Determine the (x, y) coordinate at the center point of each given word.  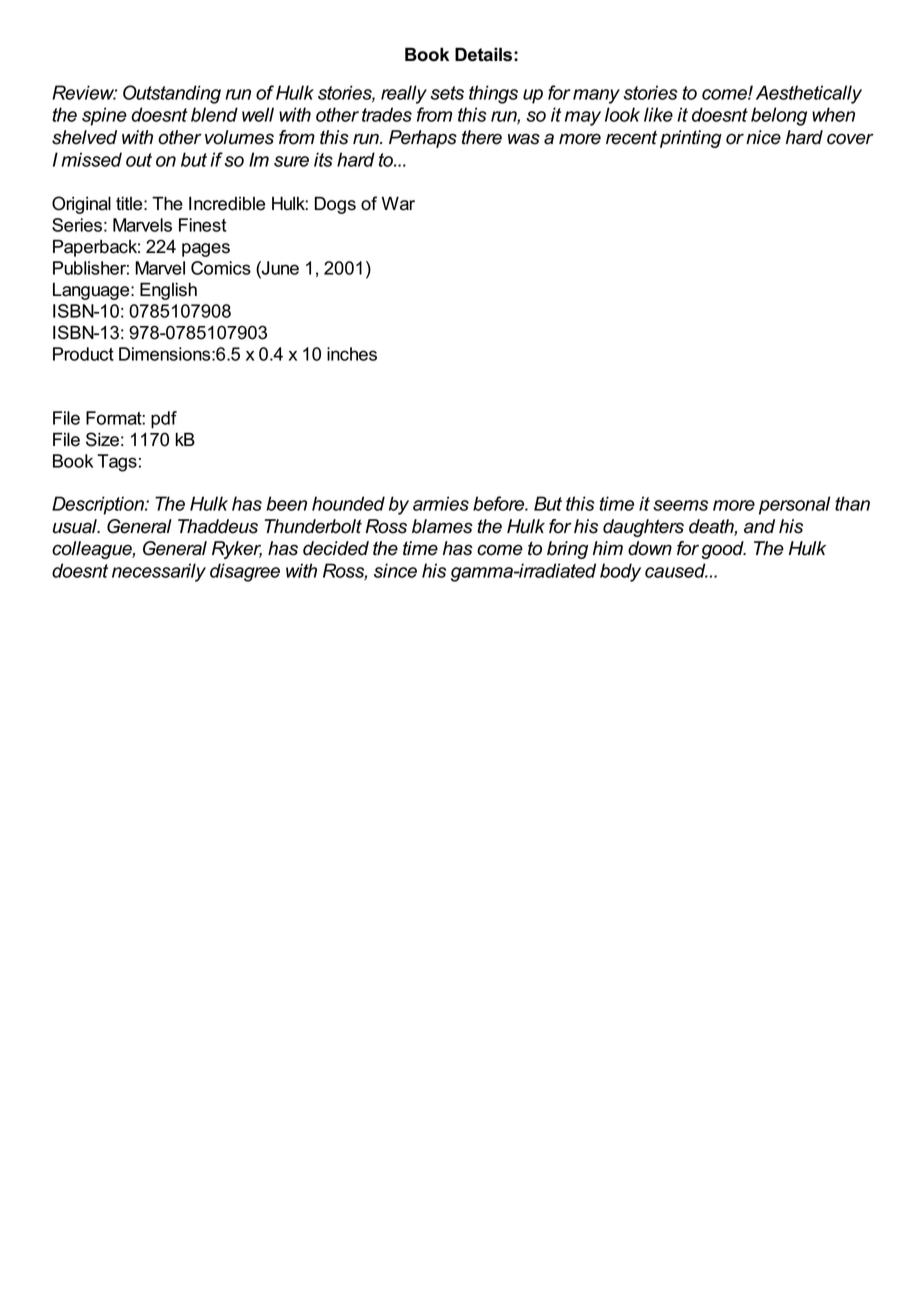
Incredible (227, 203)
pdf (164, 420)
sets (447, 93)
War (398, 203)
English (168, 291)
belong (779, 116)
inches (352, 354)
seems (680, 505)
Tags (117, 463)
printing (691, 139)
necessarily (159, 572)
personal (794, 505)
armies (441, 503)
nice (763, 137)
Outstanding (172, 94)
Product (83, 354)
